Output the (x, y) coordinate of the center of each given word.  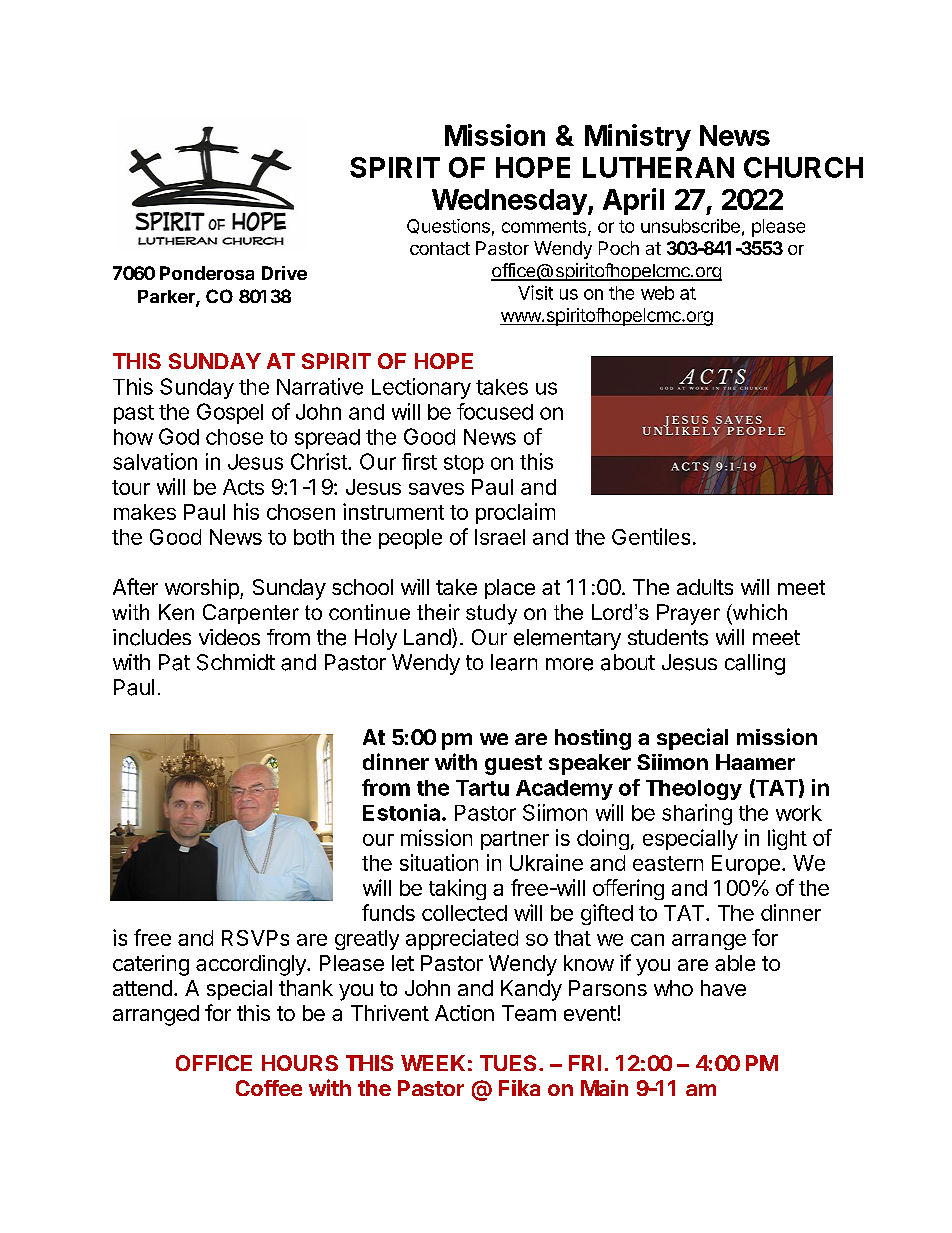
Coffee (269, 1088)
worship (203, 589)
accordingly (252, 965)
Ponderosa (207, 273)
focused (495, 411)
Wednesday (509, 202)
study (491, 614)
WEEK (433, 1063)
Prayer (688, 614)
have (723, 988)
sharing (697, 814)
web (657, 293)
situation (439, 862)
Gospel (230, 413)
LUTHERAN (658, 167)
